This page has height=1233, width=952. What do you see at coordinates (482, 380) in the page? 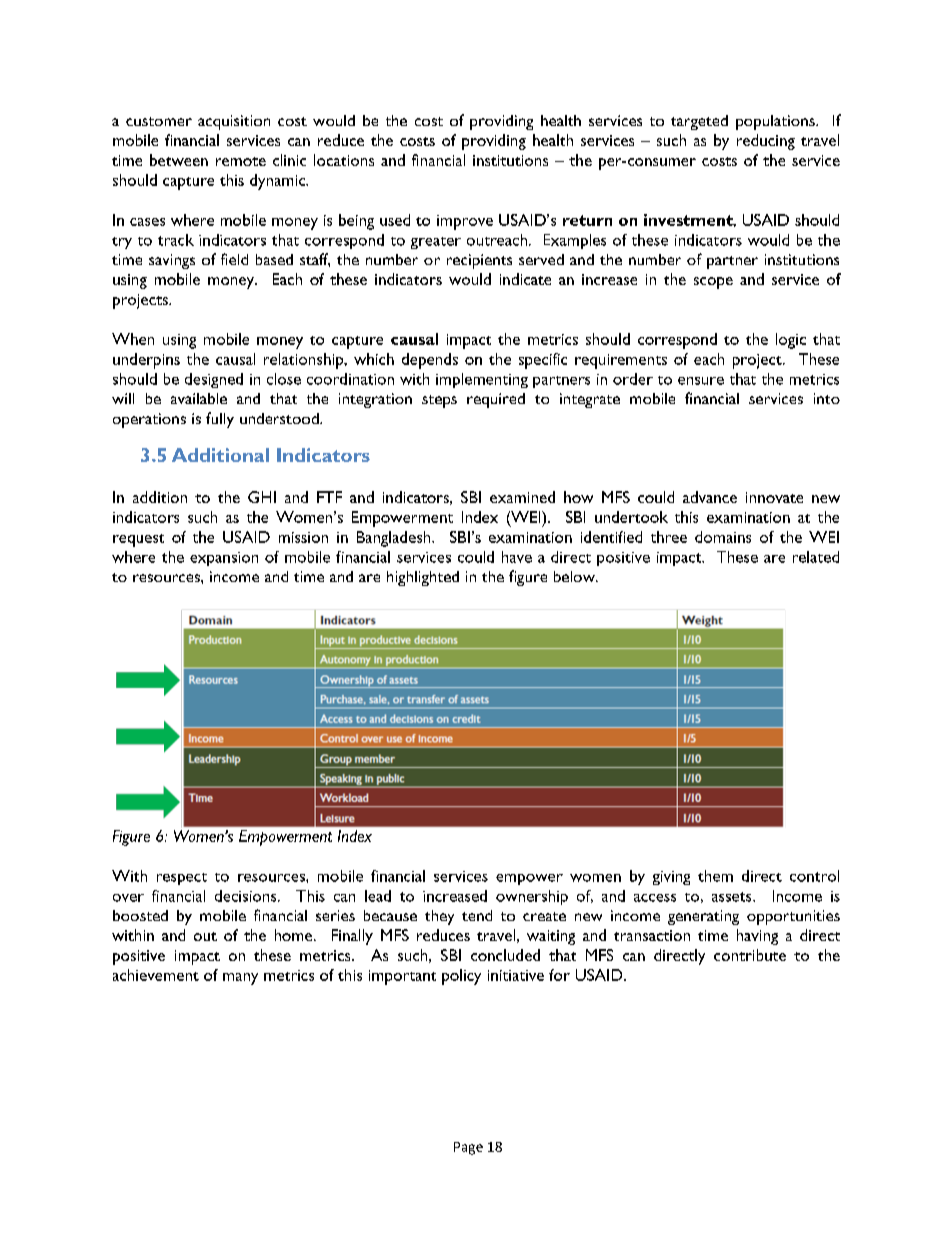
I see `implementing` at bounding box center [482, 380].
